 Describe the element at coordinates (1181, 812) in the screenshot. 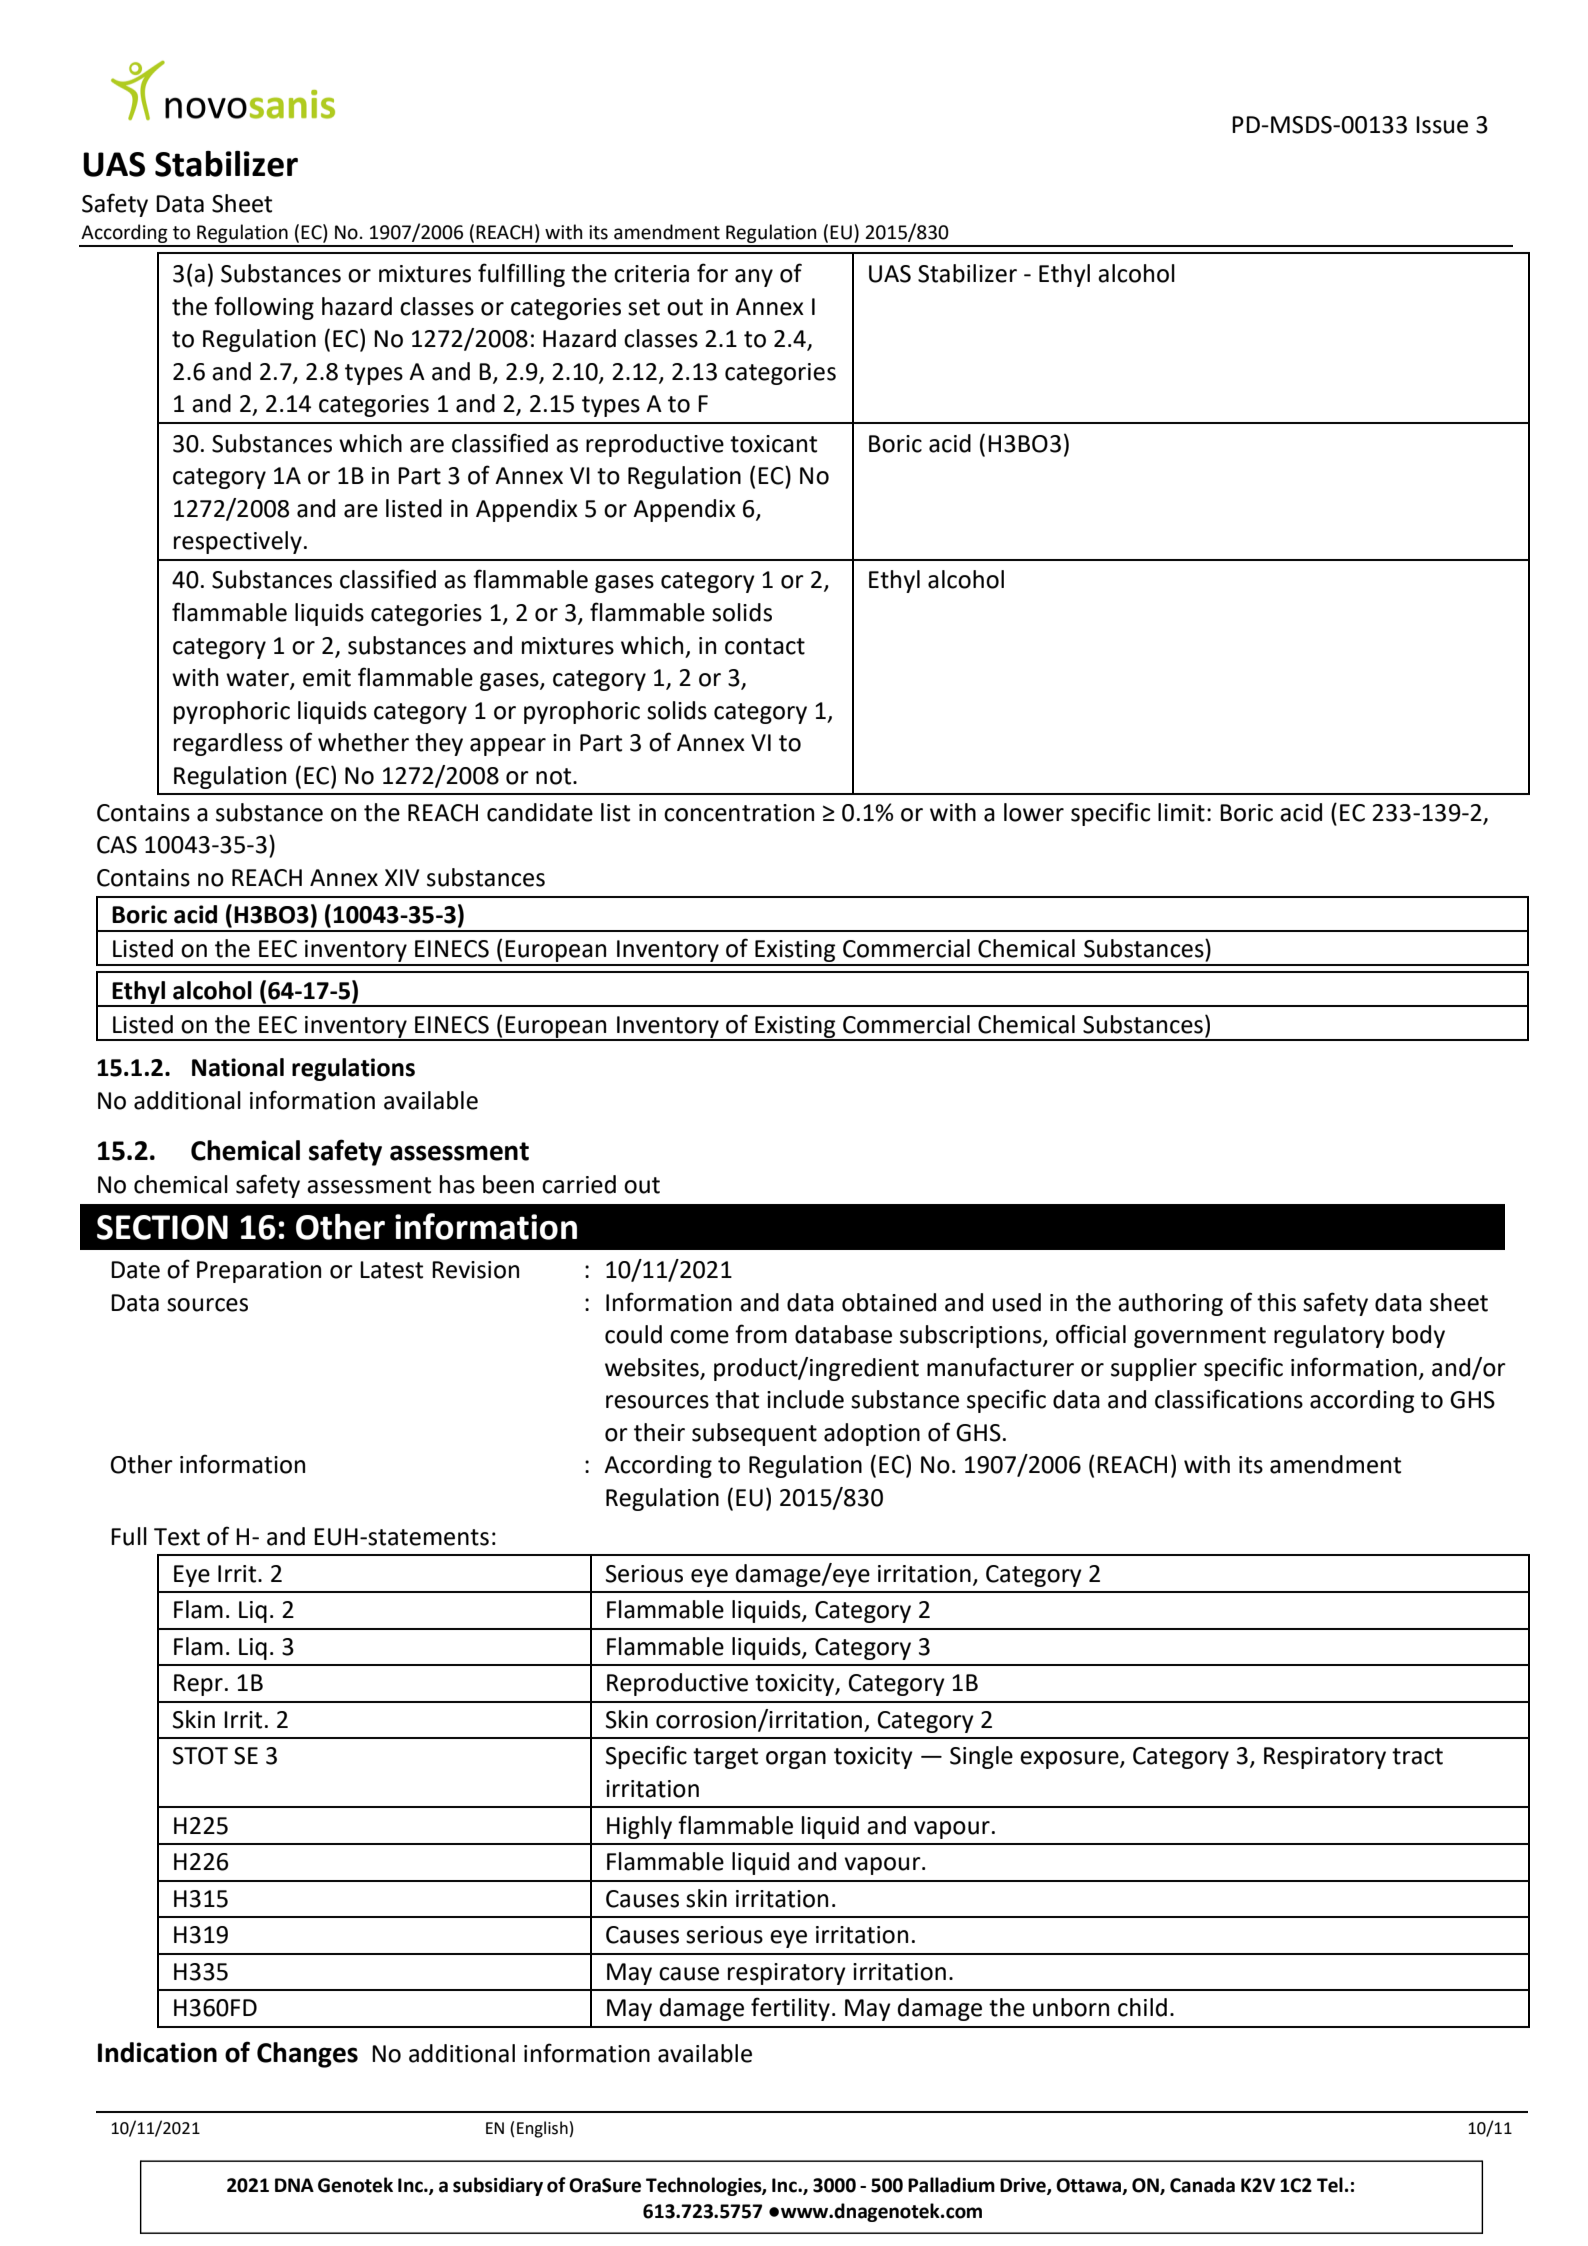

I see `limit` at that location.
